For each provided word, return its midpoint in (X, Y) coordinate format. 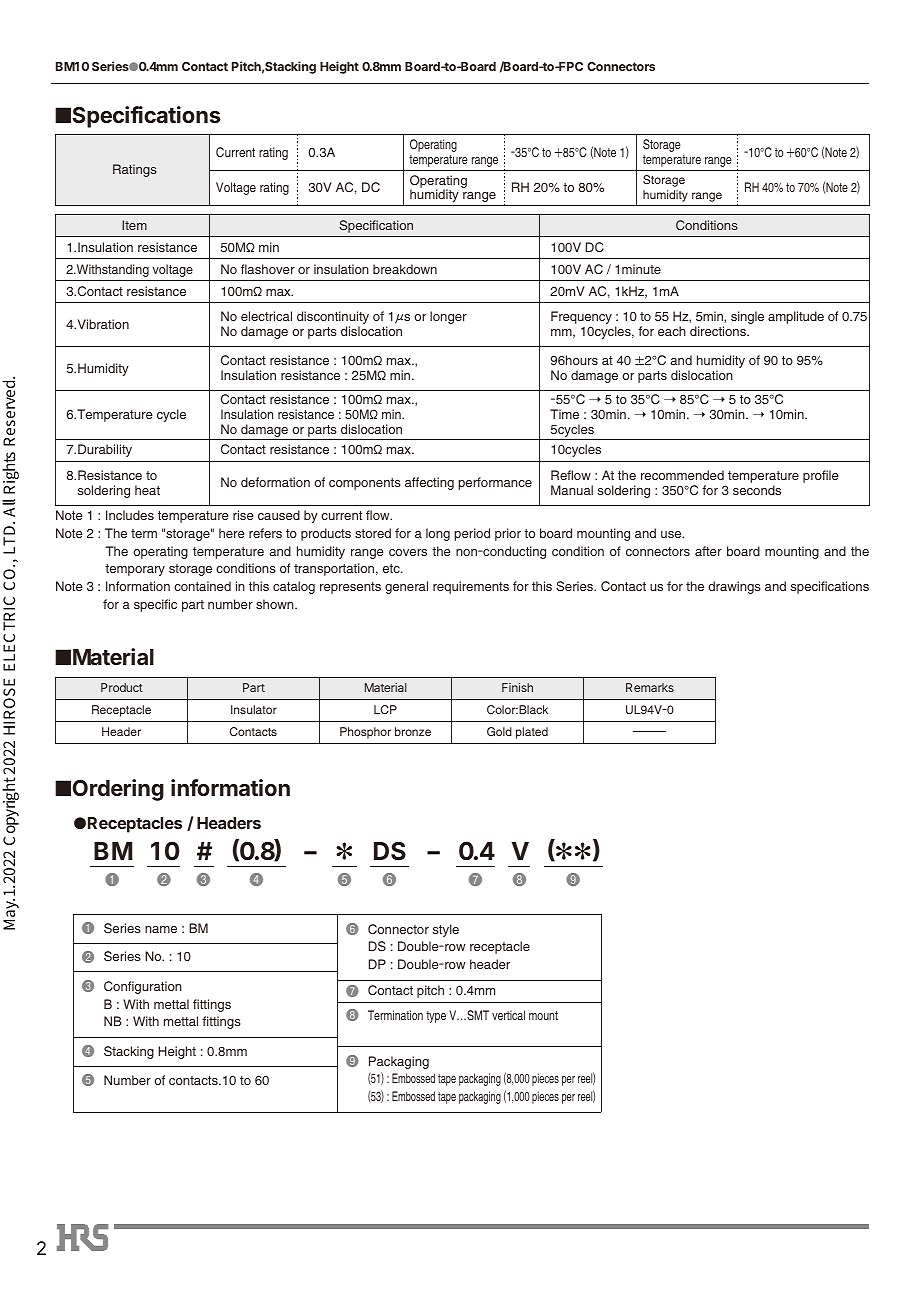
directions (719, 331)
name (161, 929)
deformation (275, 482)
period (472, 534)
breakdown (405, 269)
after (708, 551)
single (747, 317)
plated (532, 733)
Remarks (650, 687)
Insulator (254, 709)
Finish (517, 687)
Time (564, 414)
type (436, 1017)
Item (134, 225)
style (446, 930)
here (232, 533)
